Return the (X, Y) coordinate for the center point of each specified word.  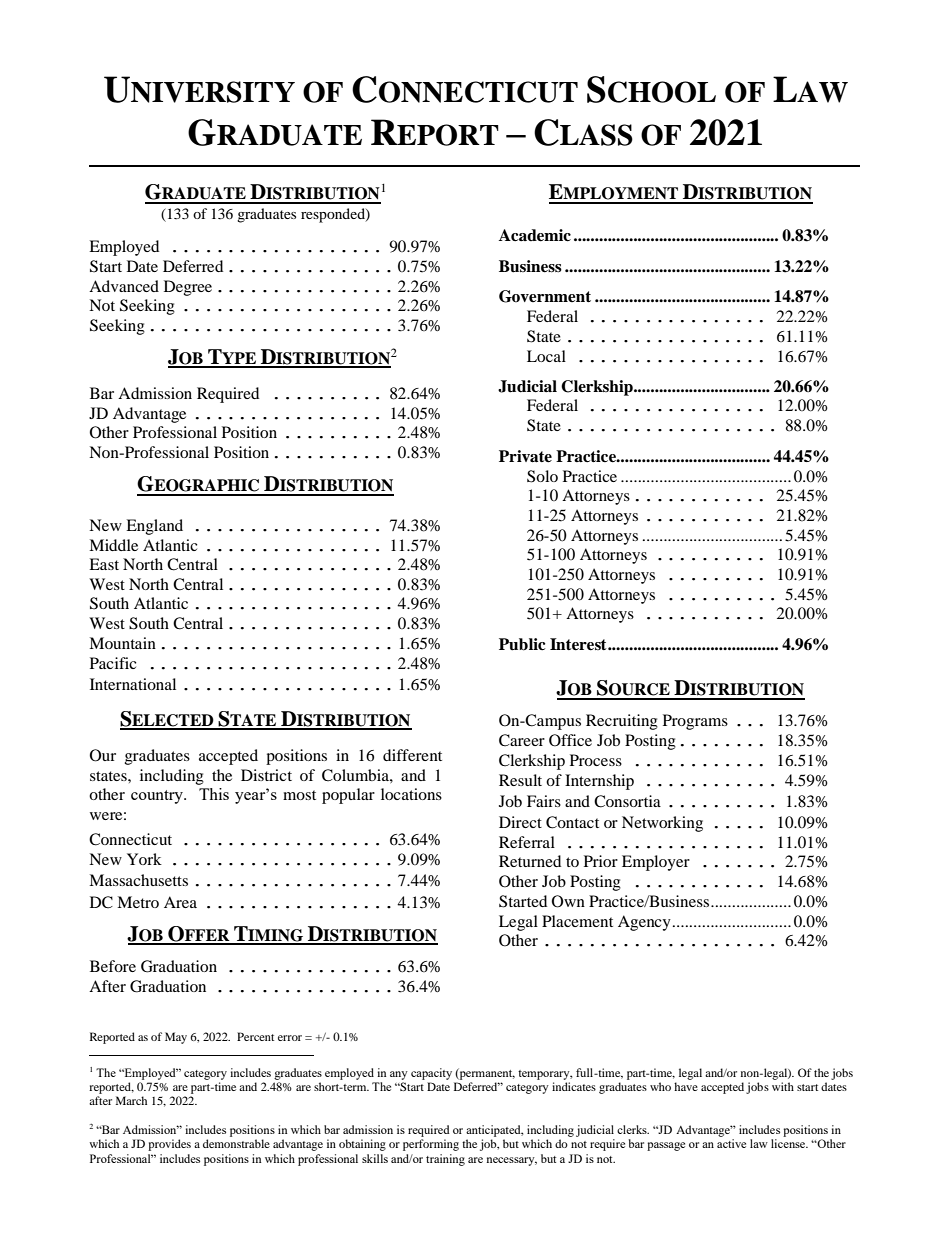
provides (169, 1145)
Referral (527, 842)
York (144, 859)
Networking (662, 824)
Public (522, 644)
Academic (535, 235)
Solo (542, 476)
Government (545, 296)
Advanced (124, 286)
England (154, 527)
